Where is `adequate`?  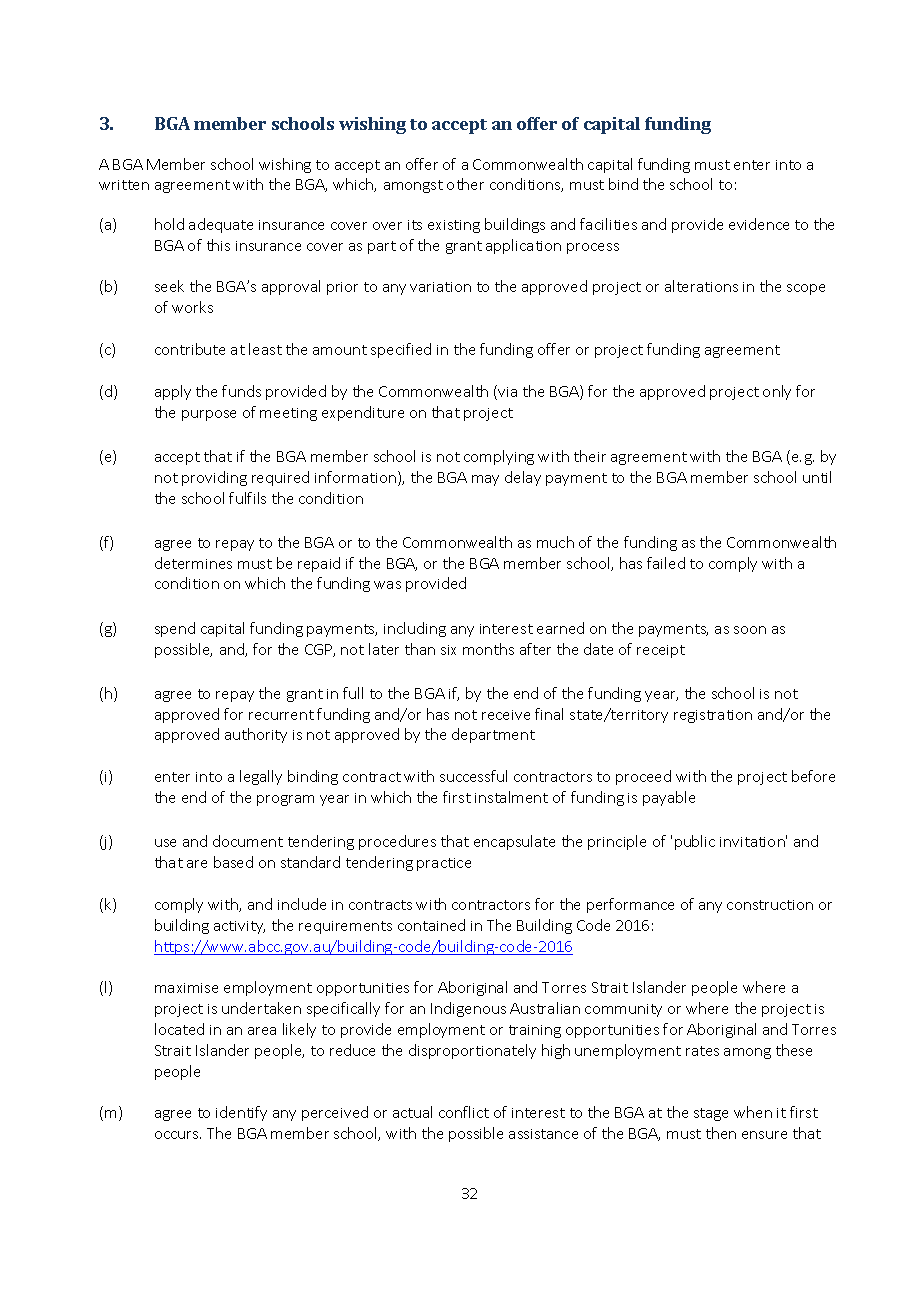 adequate is located at coordinates (221, 225).
